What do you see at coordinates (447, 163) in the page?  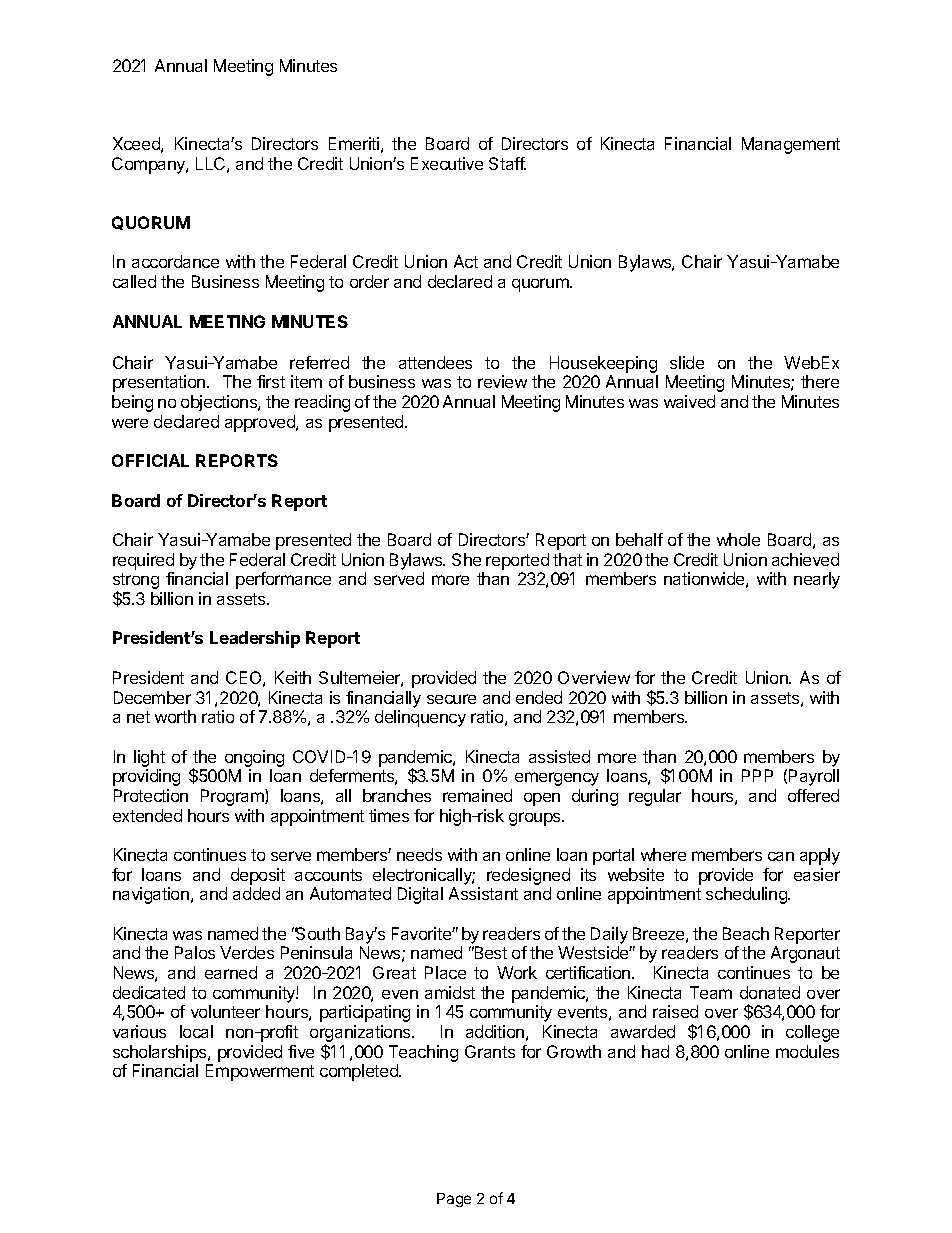 I see `Executive` at bounding box center [447, 163].
